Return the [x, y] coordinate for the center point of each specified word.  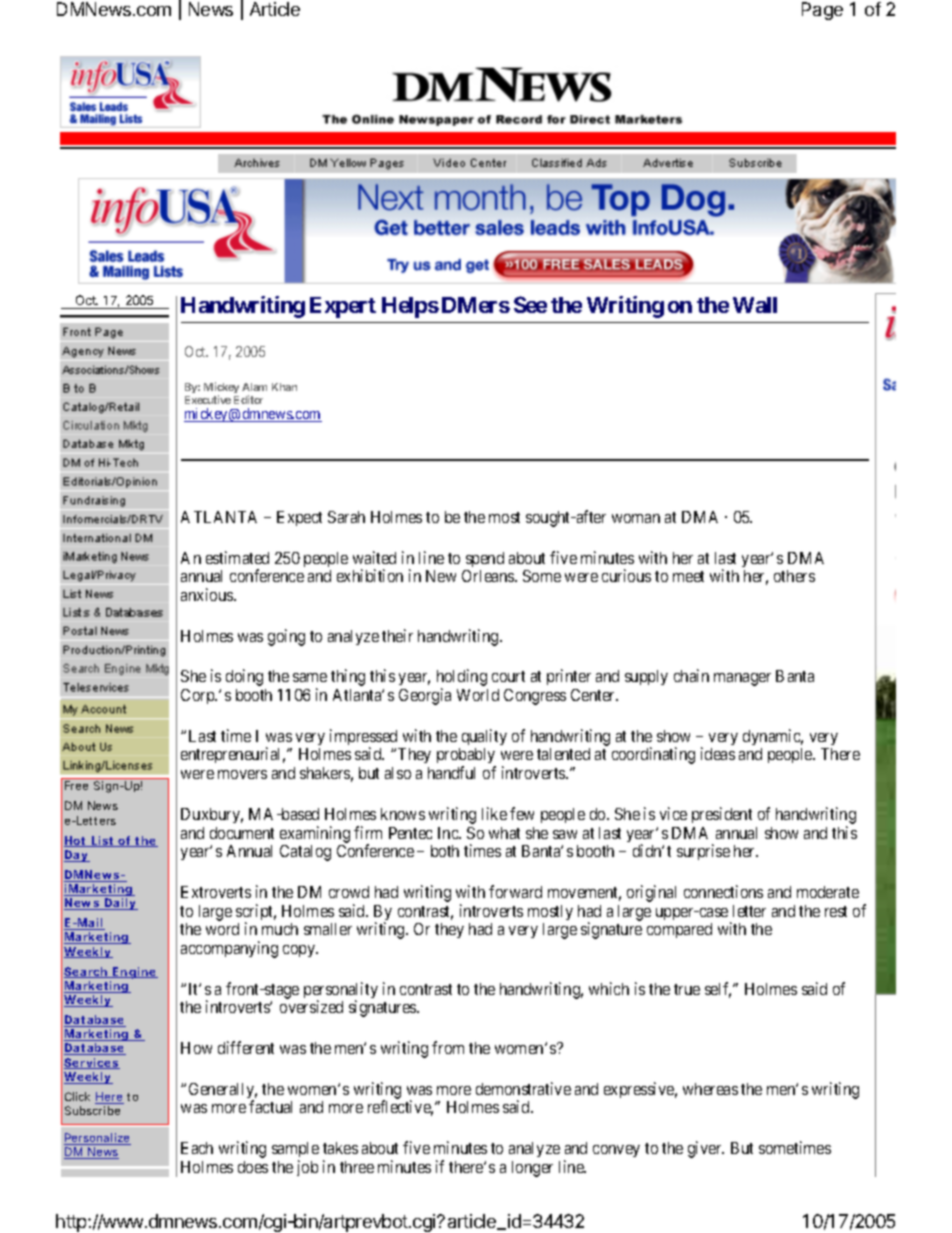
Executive [208, 399]
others [794, 576]
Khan [284, 387]
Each [197, 1148]
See [530, 304]
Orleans [489, 576]
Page [822, 11]
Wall [755, 305]
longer [532, 1169]
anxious [208, 594]
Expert [343, 307]
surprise [703, 852]
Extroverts [216, 892]
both [445, 851]
